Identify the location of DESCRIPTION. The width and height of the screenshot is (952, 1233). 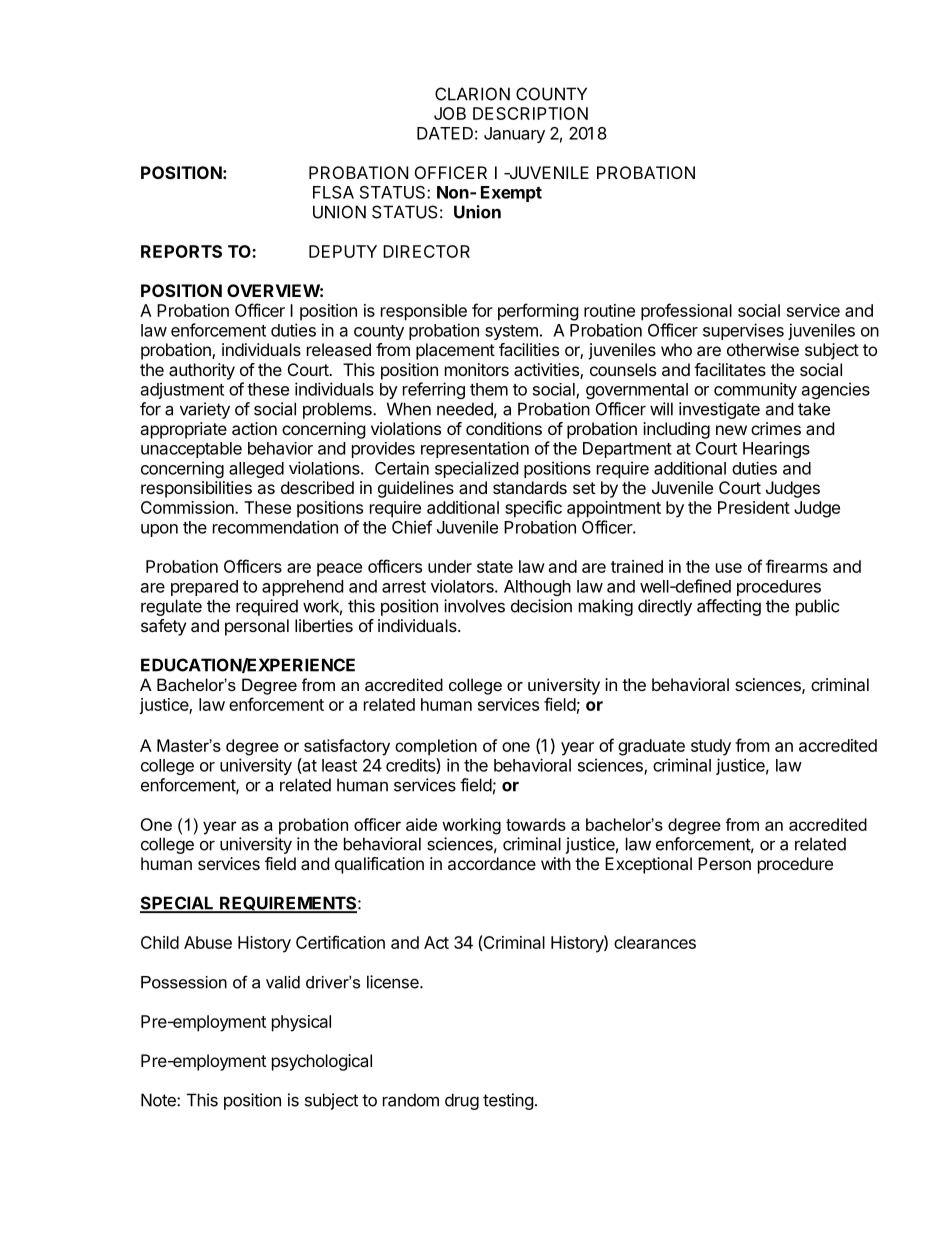
(530, 113).
